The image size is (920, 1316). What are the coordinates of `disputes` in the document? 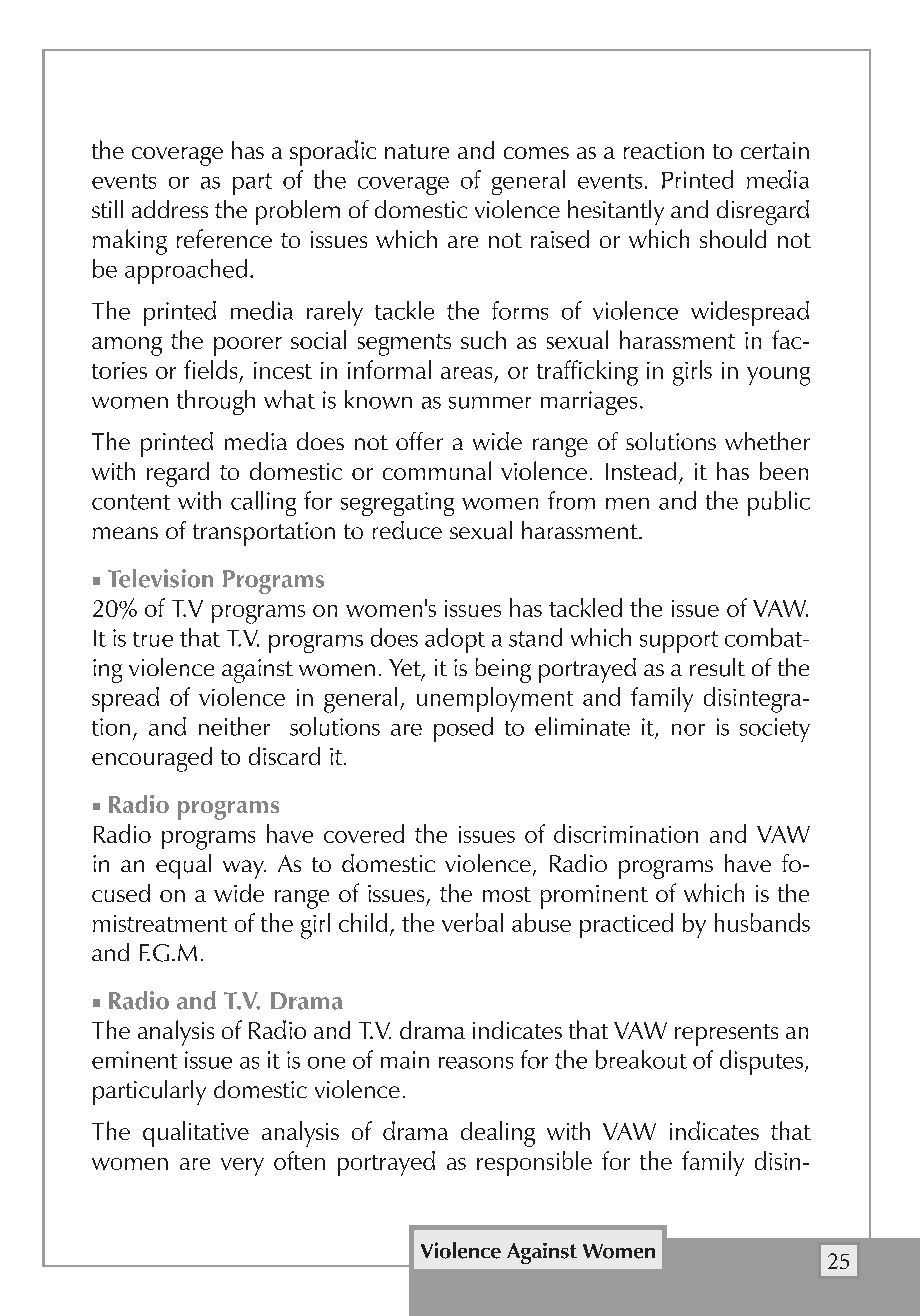 It's located at (761, 1062).
